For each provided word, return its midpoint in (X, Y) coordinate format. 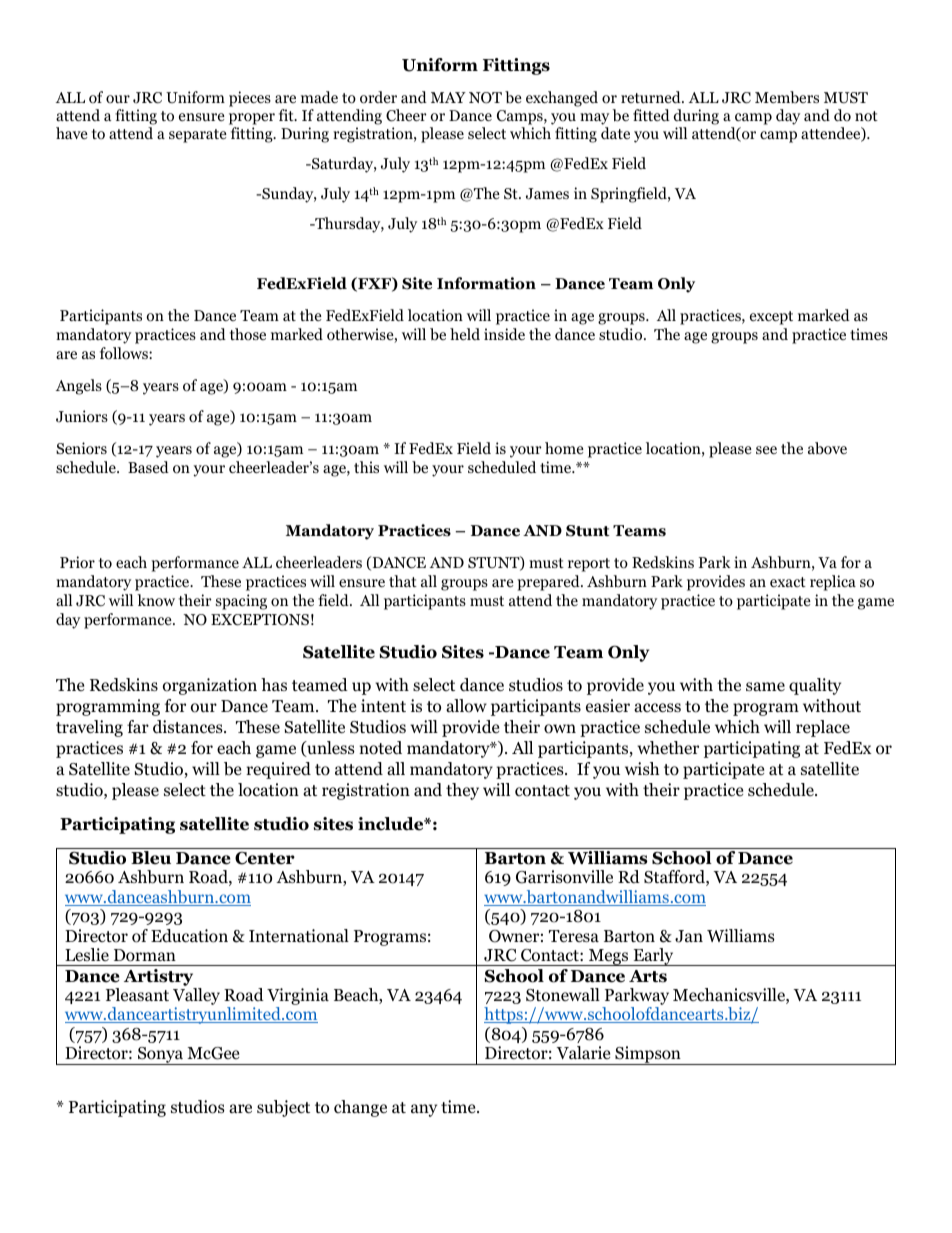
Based (148, 467)
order (378, 97)
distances (189, 727)
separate (198, 136)
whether (668, 748)
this (366, 467)
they (462, 791)
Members (787, 97)
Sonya (161, 1056)
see (766, 450)
